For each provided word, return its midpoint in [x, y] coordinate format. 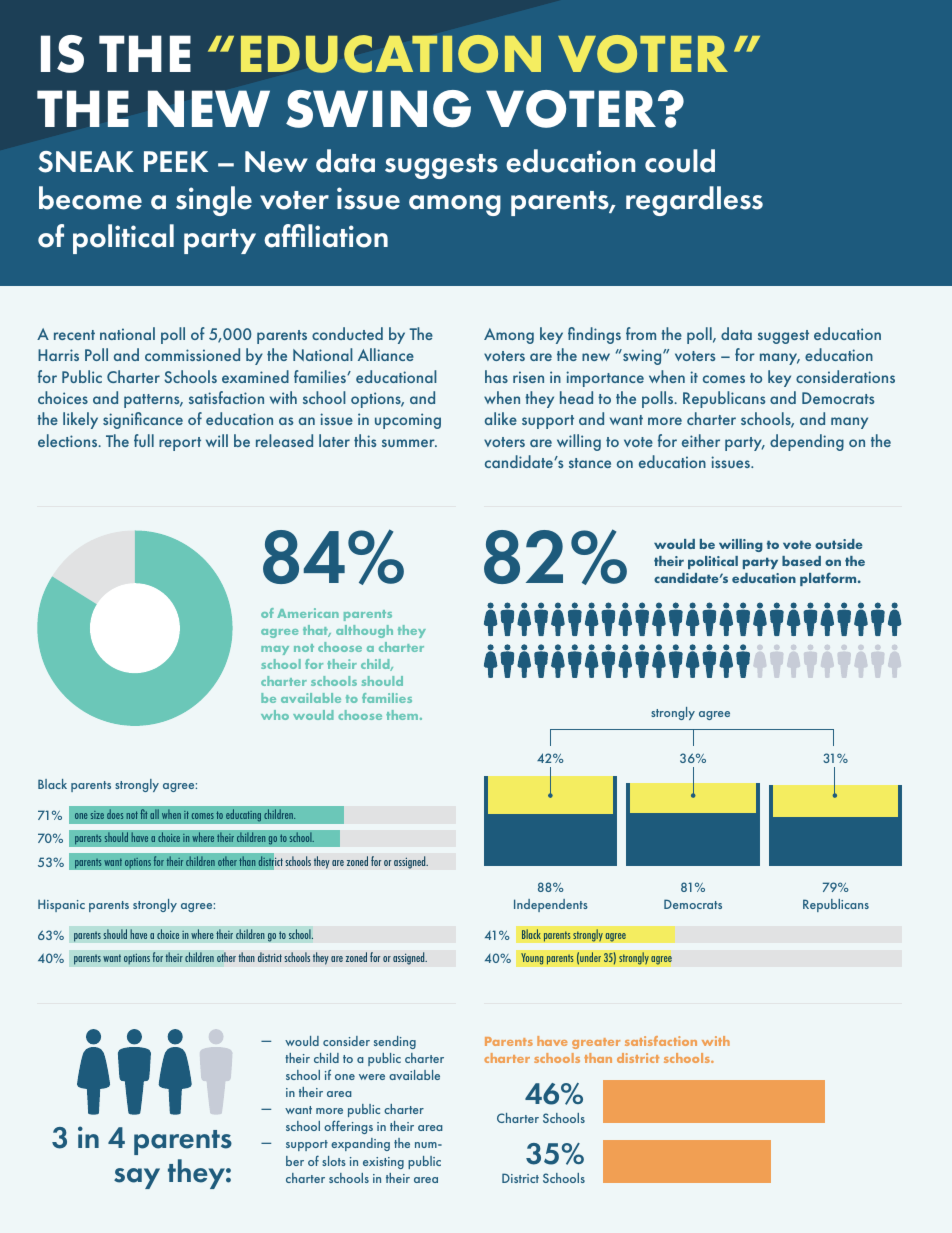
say [137, 1178]
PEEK [176, 161]
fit [143, 814]
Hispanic [61, 905]
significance [143, 420]
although [364, 631]
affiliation [326, 236]
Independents [551, 905]
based [801, 561]
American [308, 613]
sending [395, 1042]
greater [596, 1043]
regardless [694, 201]
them [403, 715]
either [701, 440]
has [496, 376]
